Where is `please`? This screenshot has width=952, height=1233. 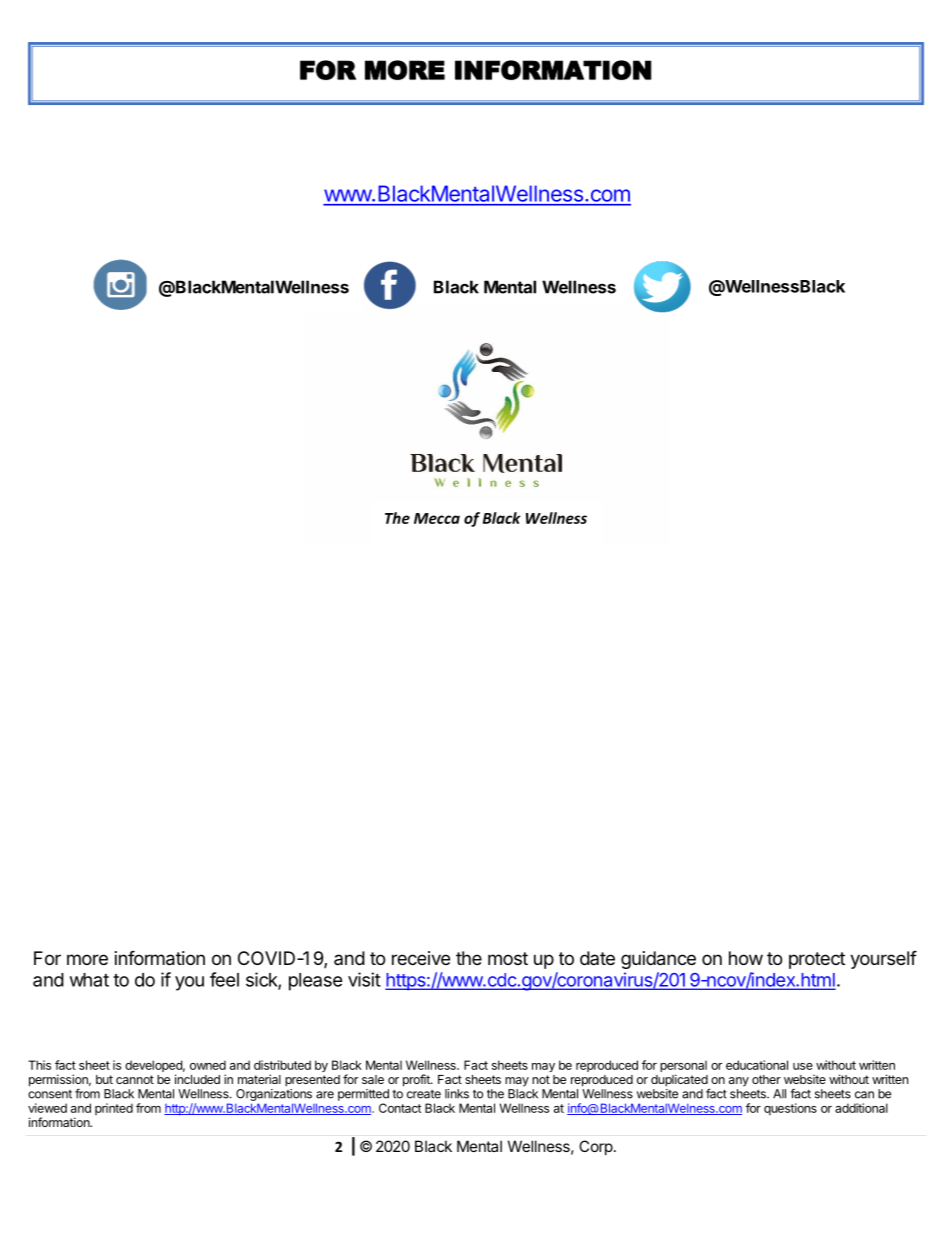 please is located at coordinates (316, 982).
